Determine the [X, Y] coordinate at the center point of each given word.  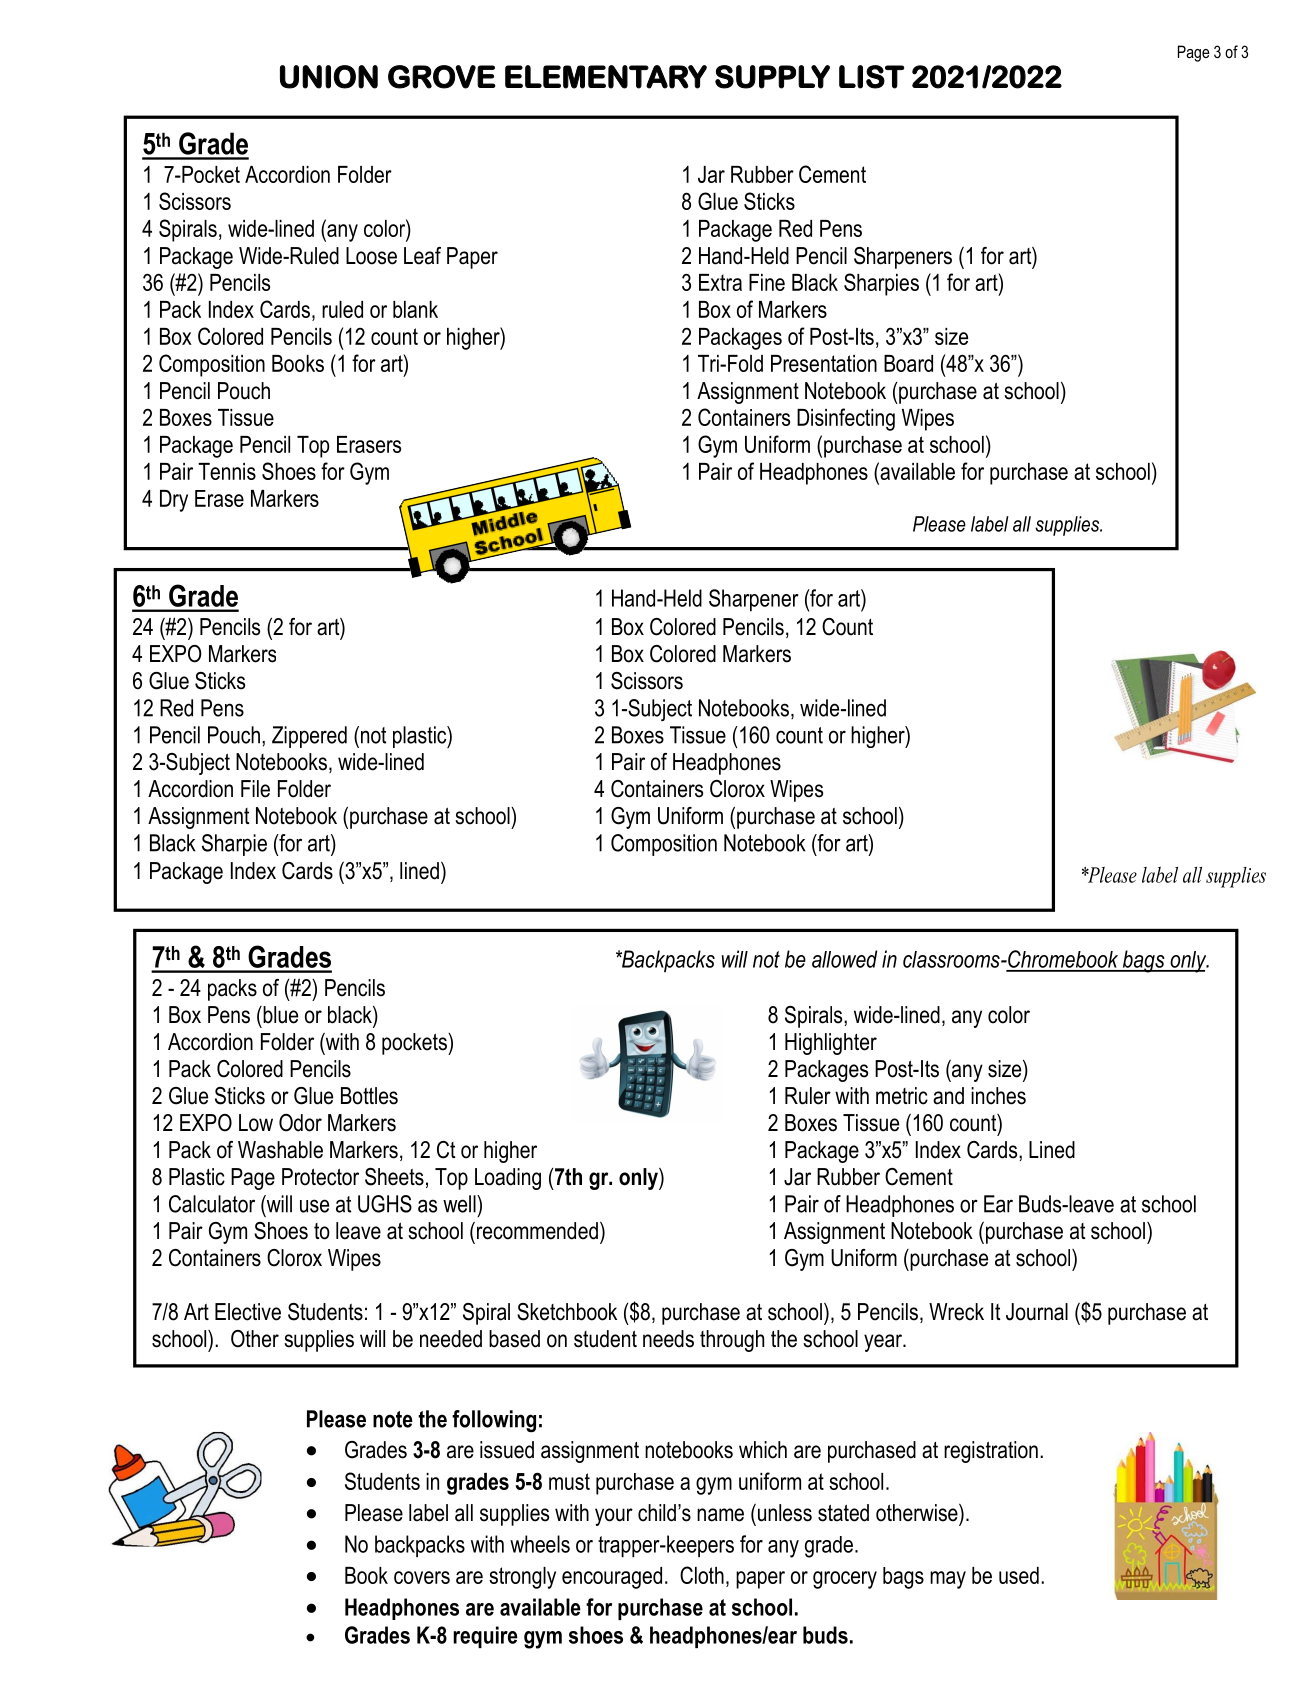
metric [902, 1096]
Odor [300, 1123]
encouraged [612, 1578]
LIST [871, 77]
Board [908, 363]
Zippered [309, 737]
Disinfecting [846, 419]
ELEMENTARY [606, 77]
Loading [508, 1179]
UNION [329, 77]
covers [422, 1577]
